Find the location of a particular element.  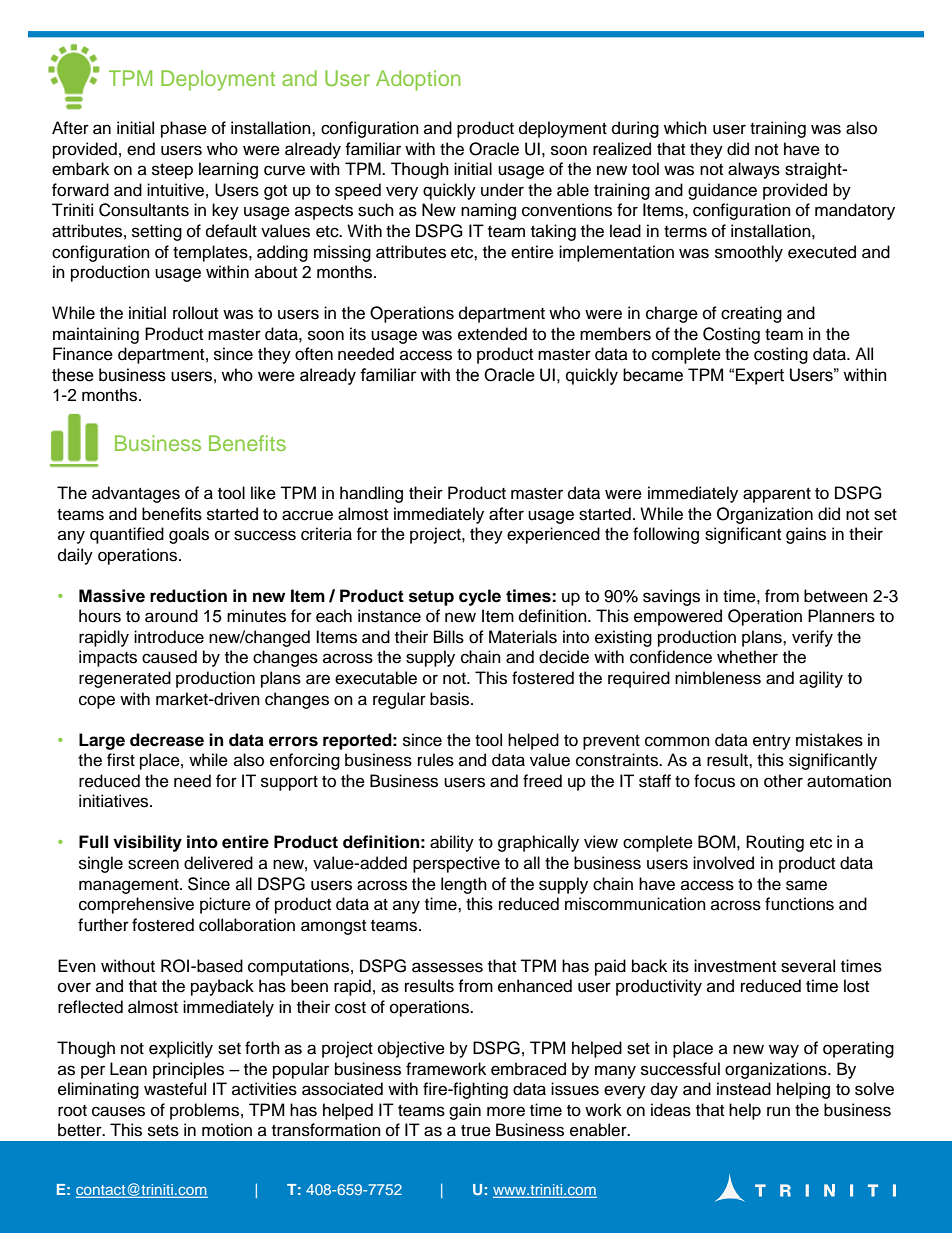

more is located at coordinates (506, 1111).
